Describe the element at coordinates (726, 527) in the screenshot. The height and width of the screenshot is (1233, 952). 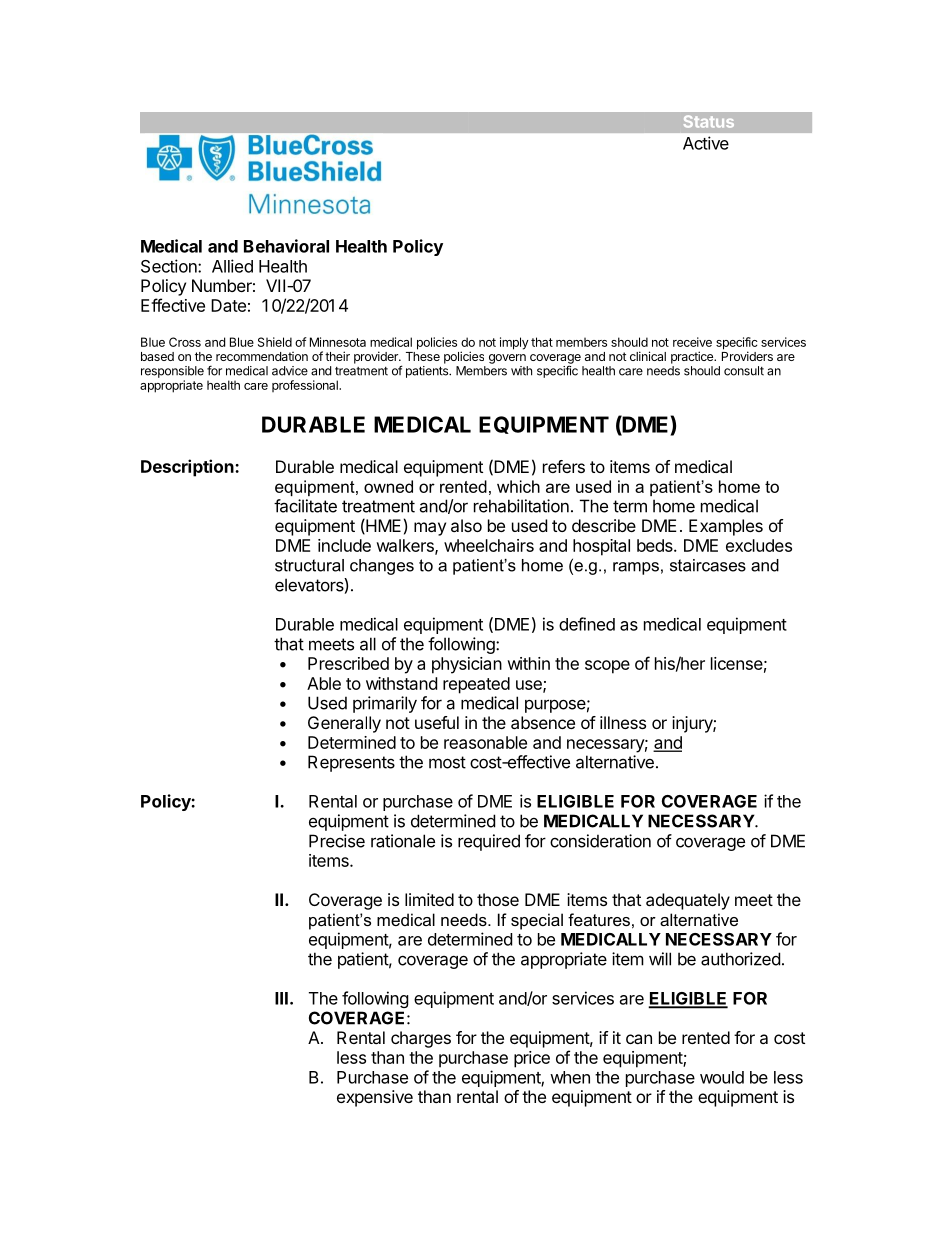
I see `Examples` at that location.
